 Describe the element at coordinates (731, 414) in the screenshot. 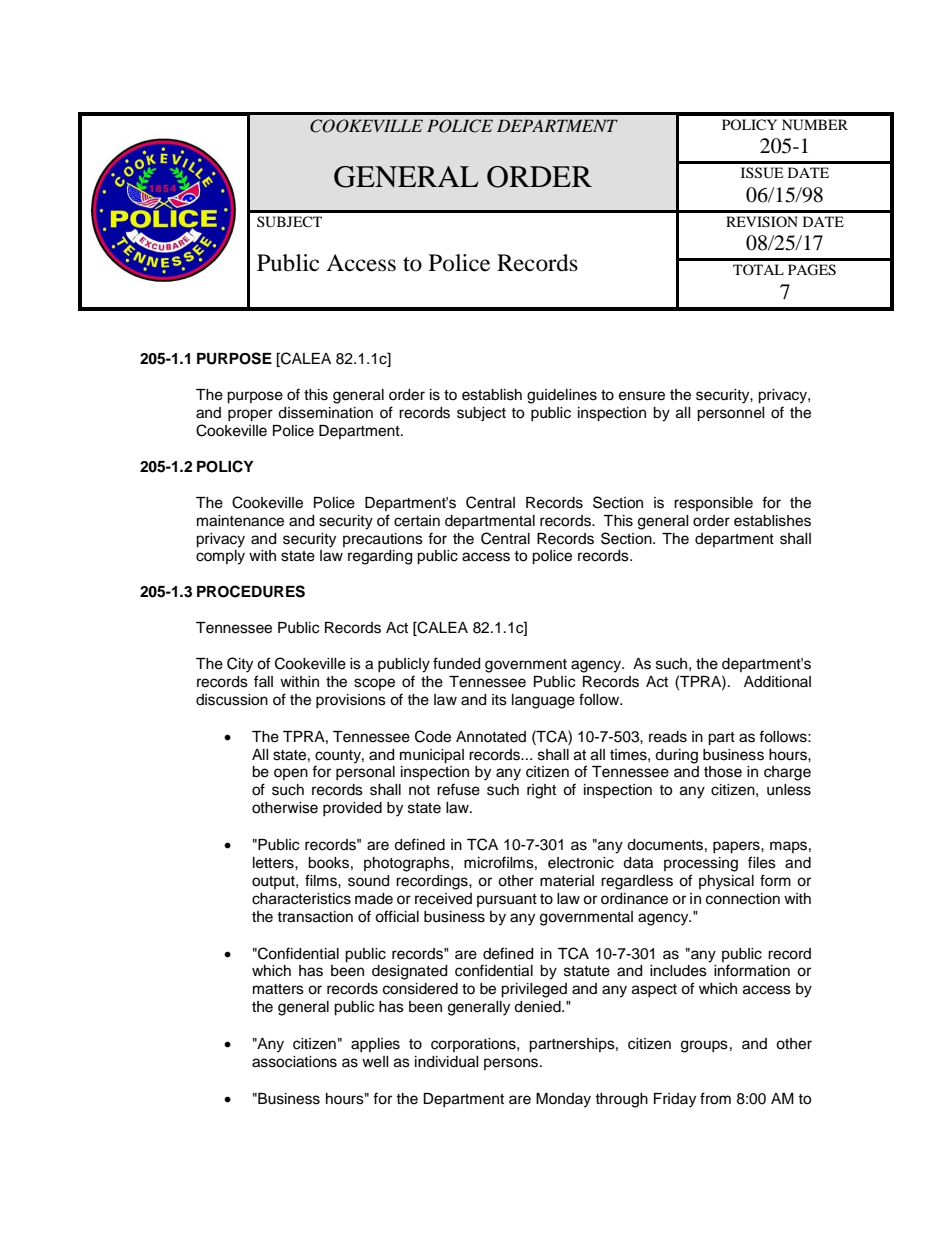

I see `personnel` at that location.
